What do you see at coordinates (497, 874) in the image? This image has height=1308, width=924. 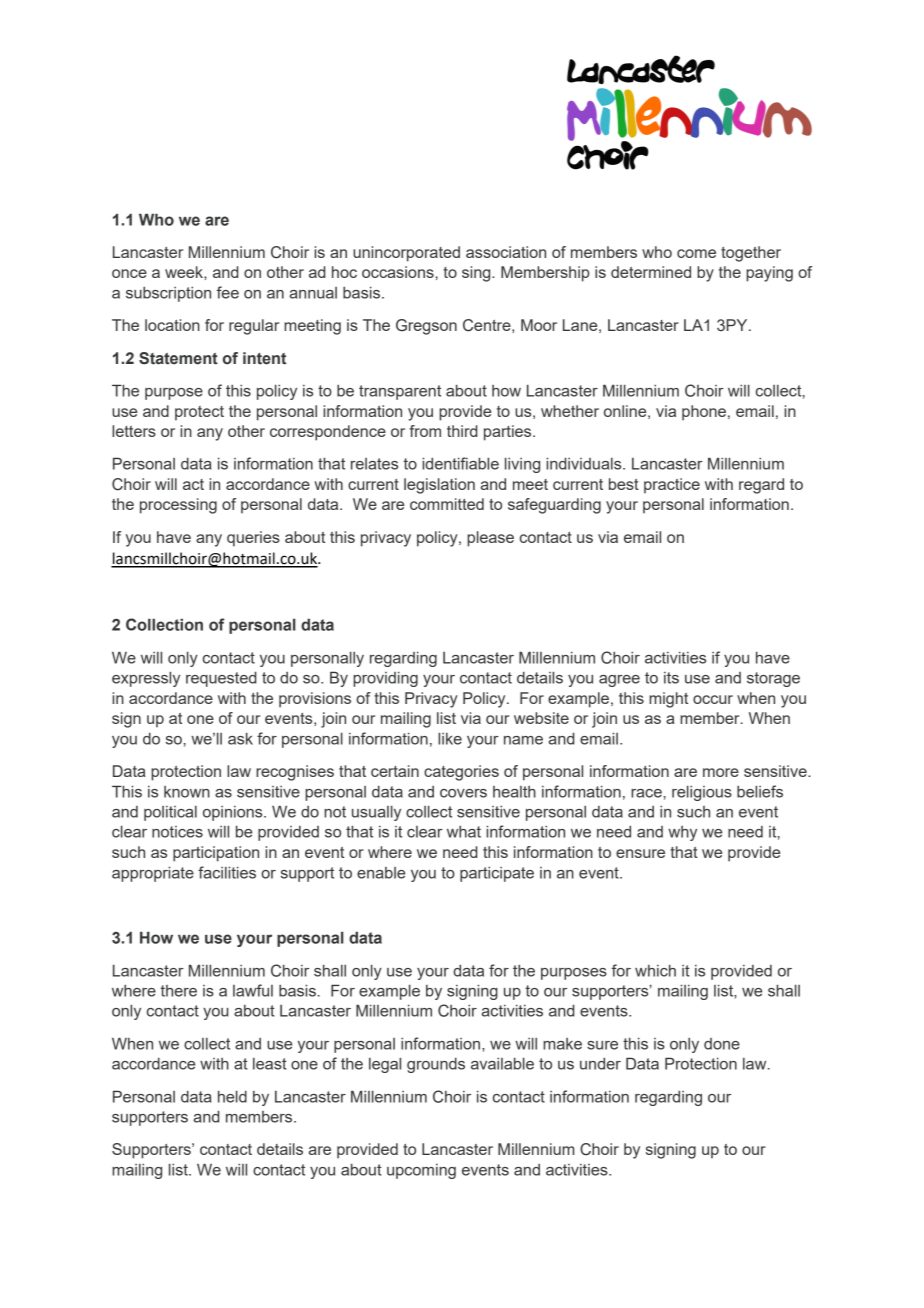 I see `participate` at bounding box center [497, 874].
